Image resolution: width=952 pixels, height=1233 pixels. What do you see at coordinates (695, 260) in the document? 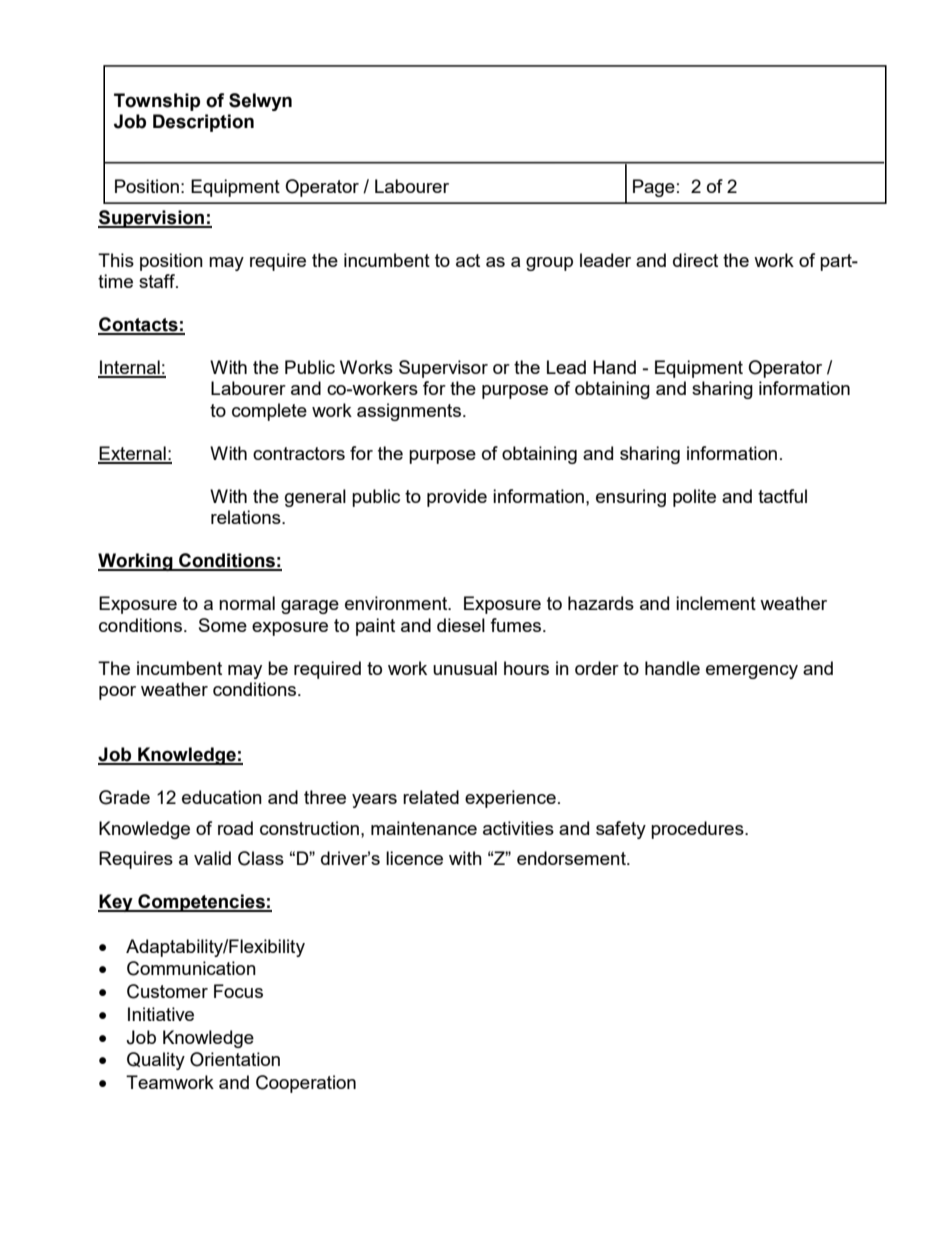
I see `direct` at bounding box center [695, 260].
